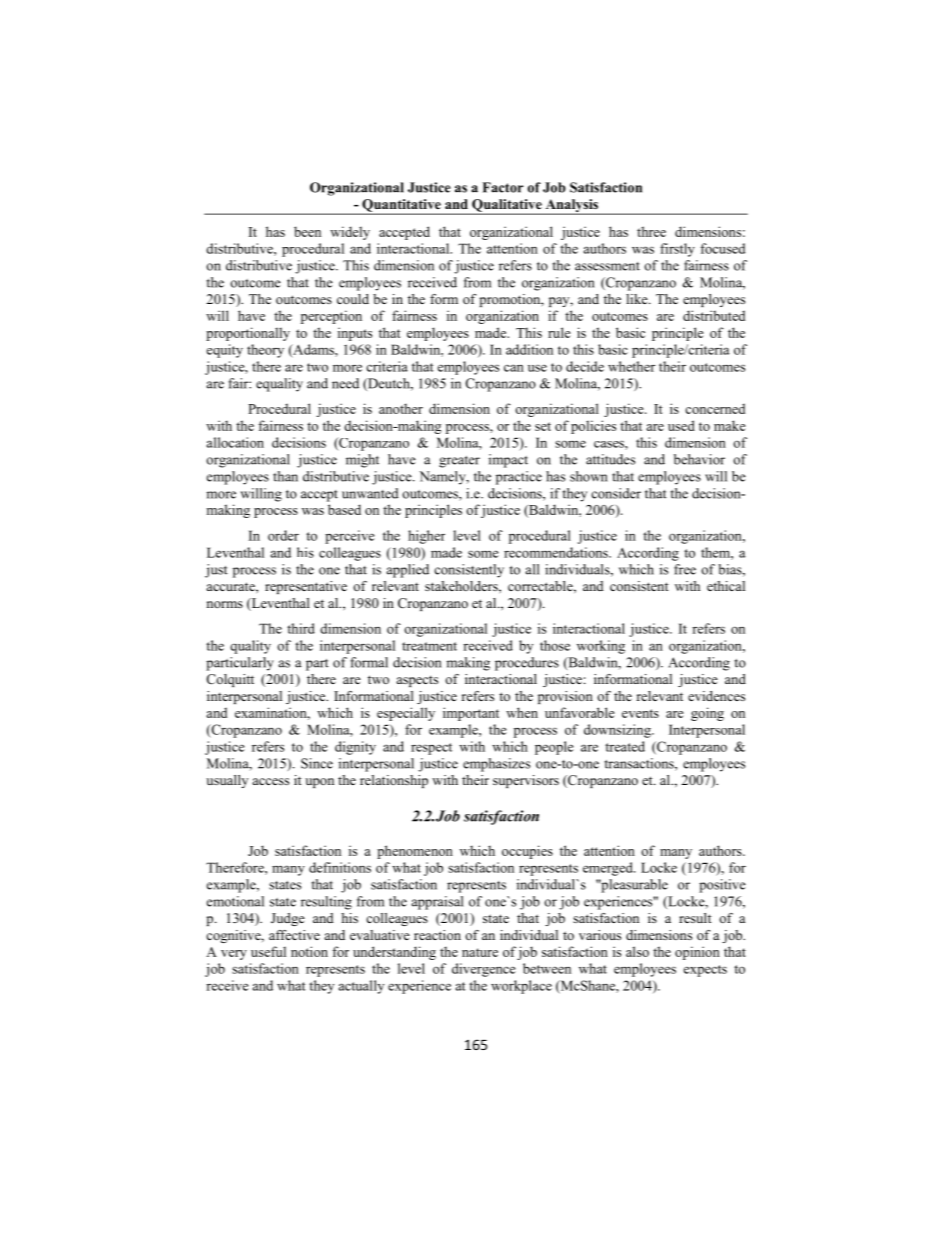 This page has width=952, height=1233. Describe the element at coordinates (271, 781) in the page. I see `access` at that location.
